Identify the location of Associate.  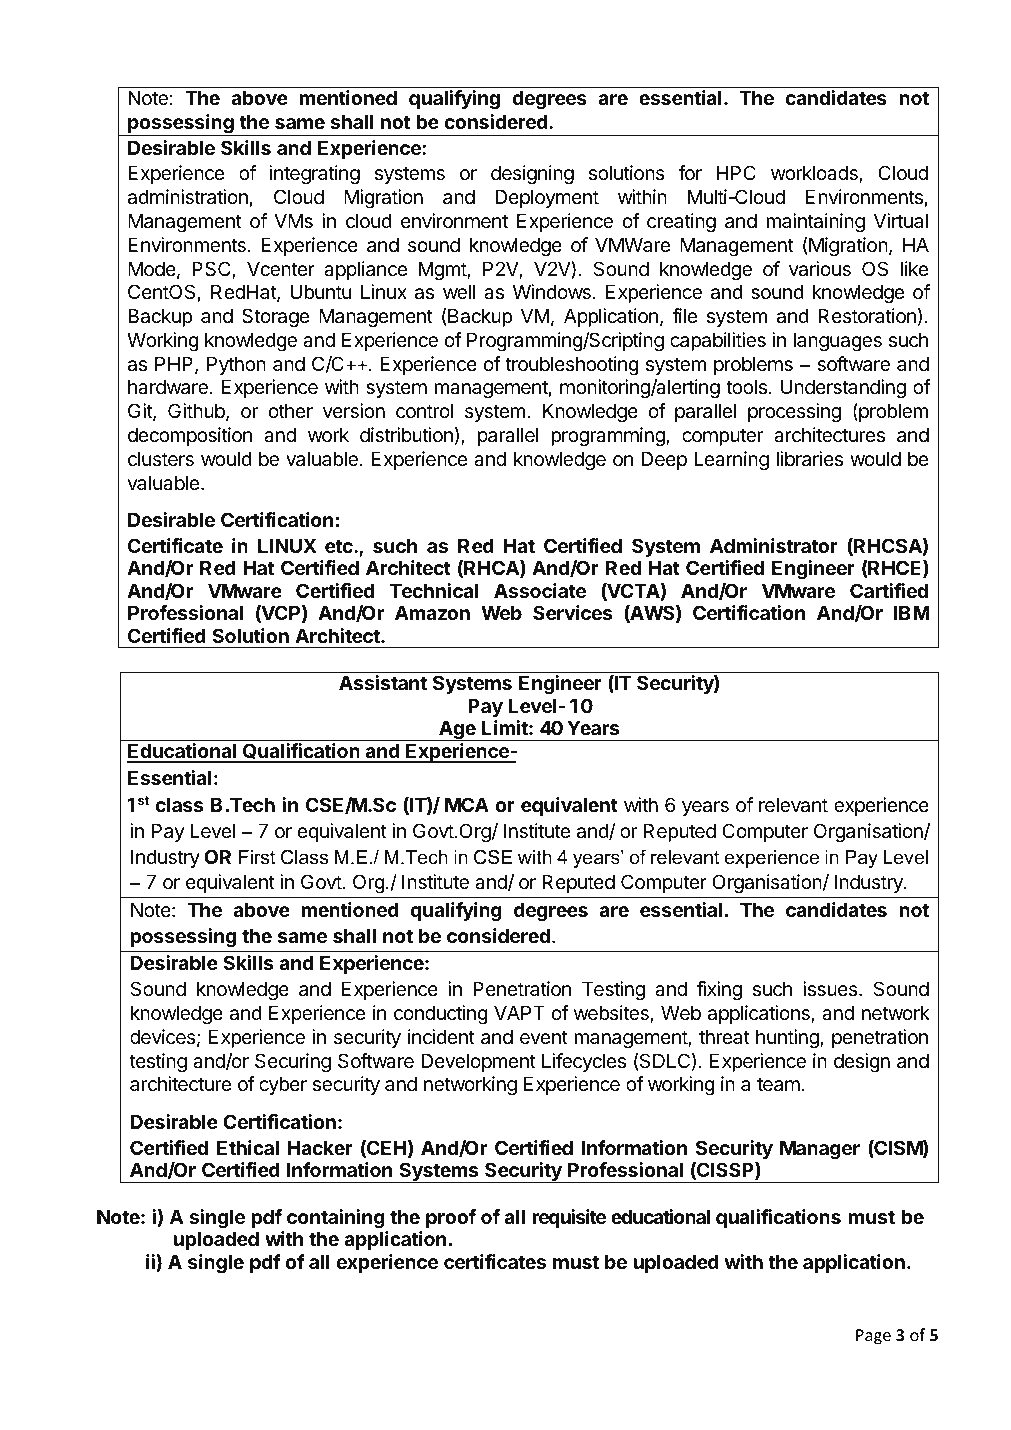
(540, 590).
